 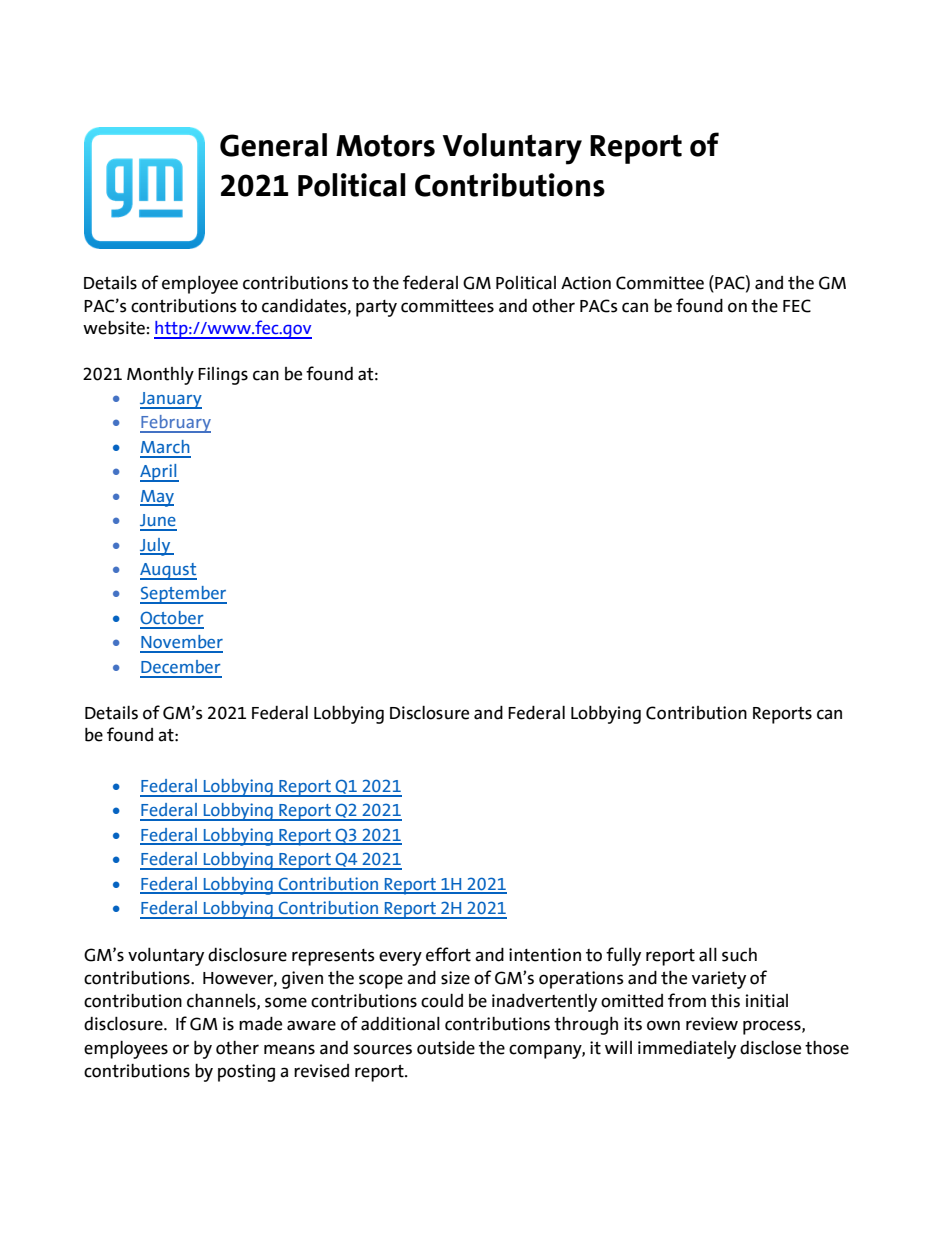 I want to click on Motors, so click(x=385, y=146).
